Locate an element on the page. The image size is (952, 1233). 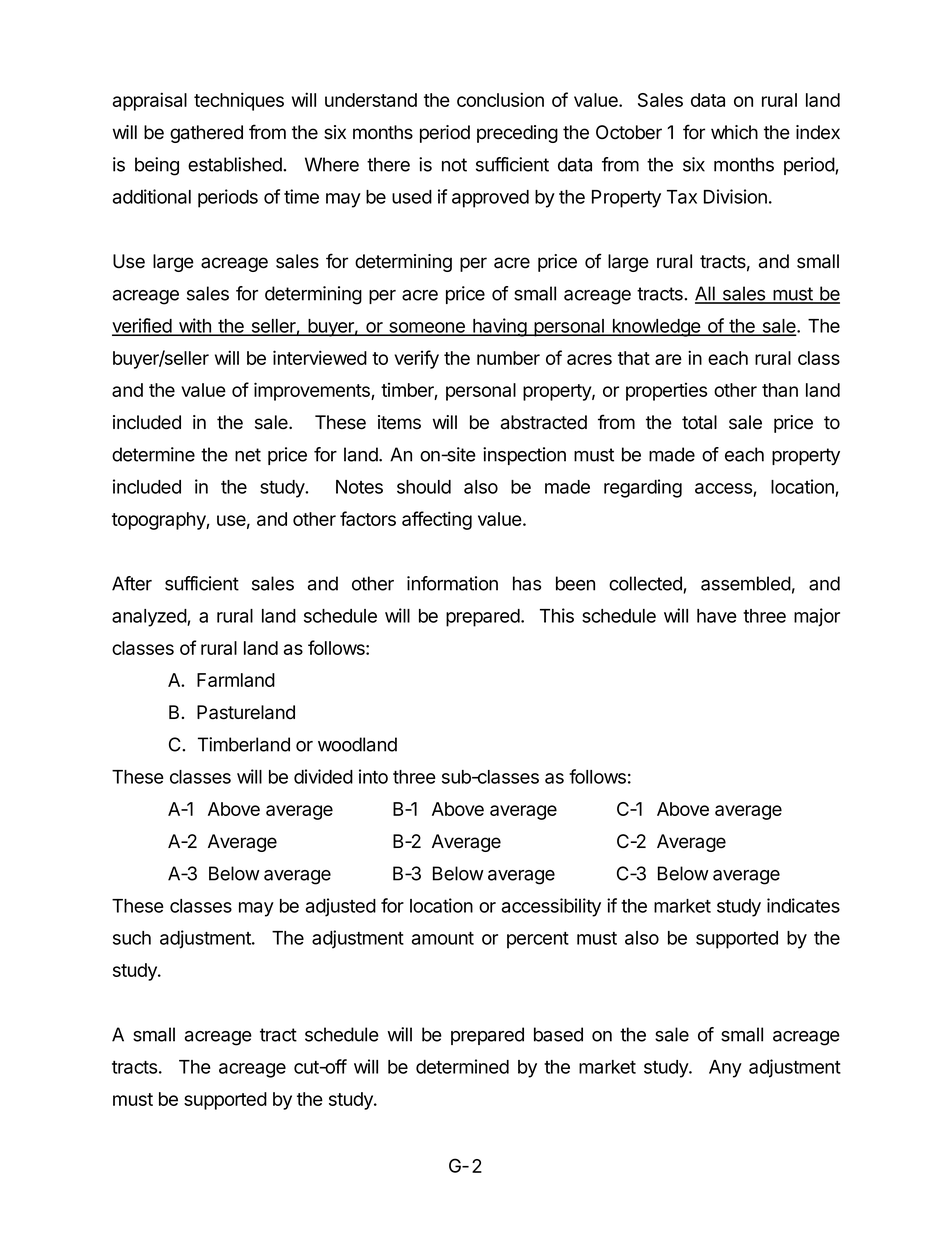
Any is located at coordinates (725, 1069).
